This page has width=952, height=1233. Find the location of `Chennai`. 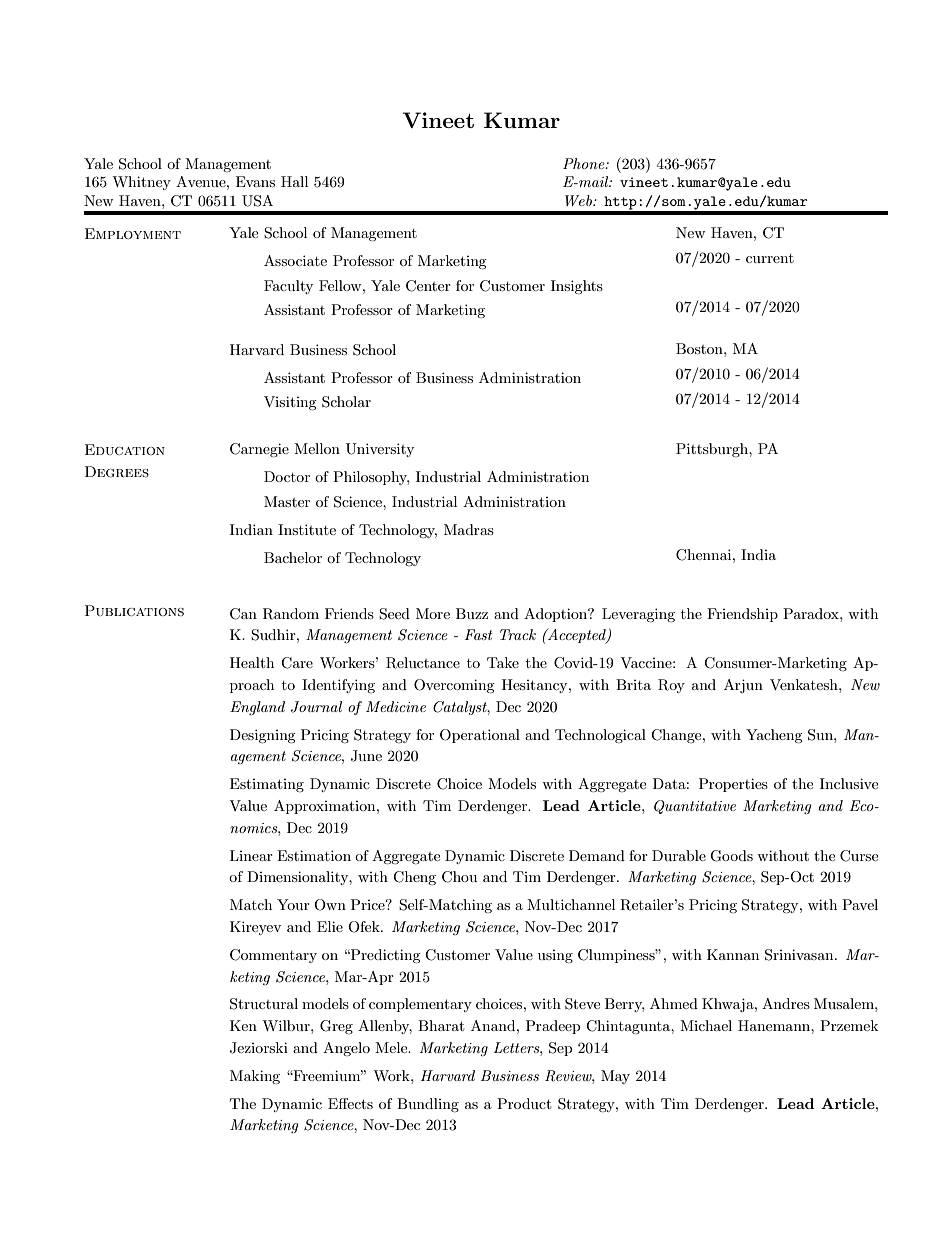

Chennai is located at coordinates (705, 555).
